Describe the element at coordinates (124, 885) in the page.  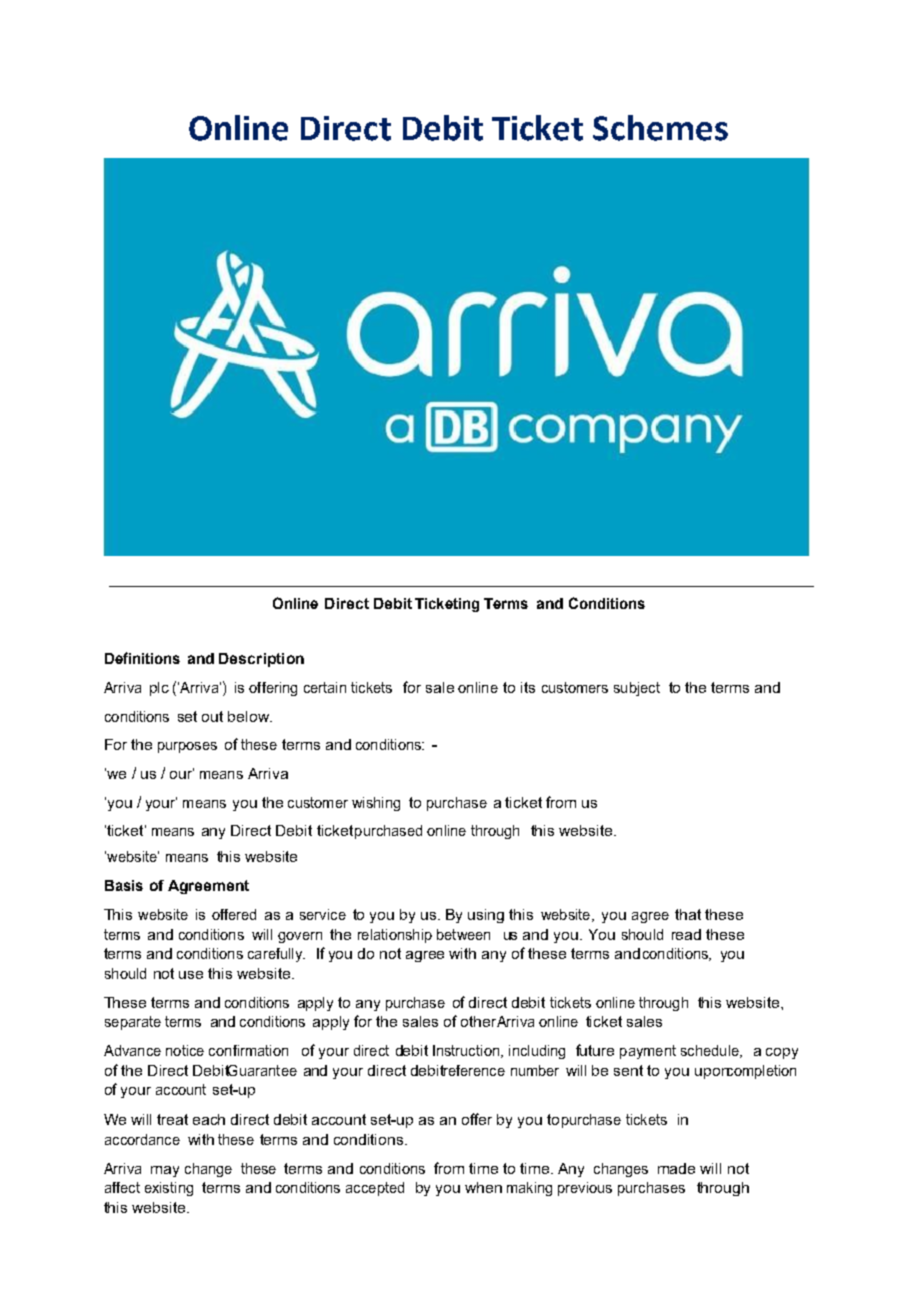
I see `Basis` at that location.
